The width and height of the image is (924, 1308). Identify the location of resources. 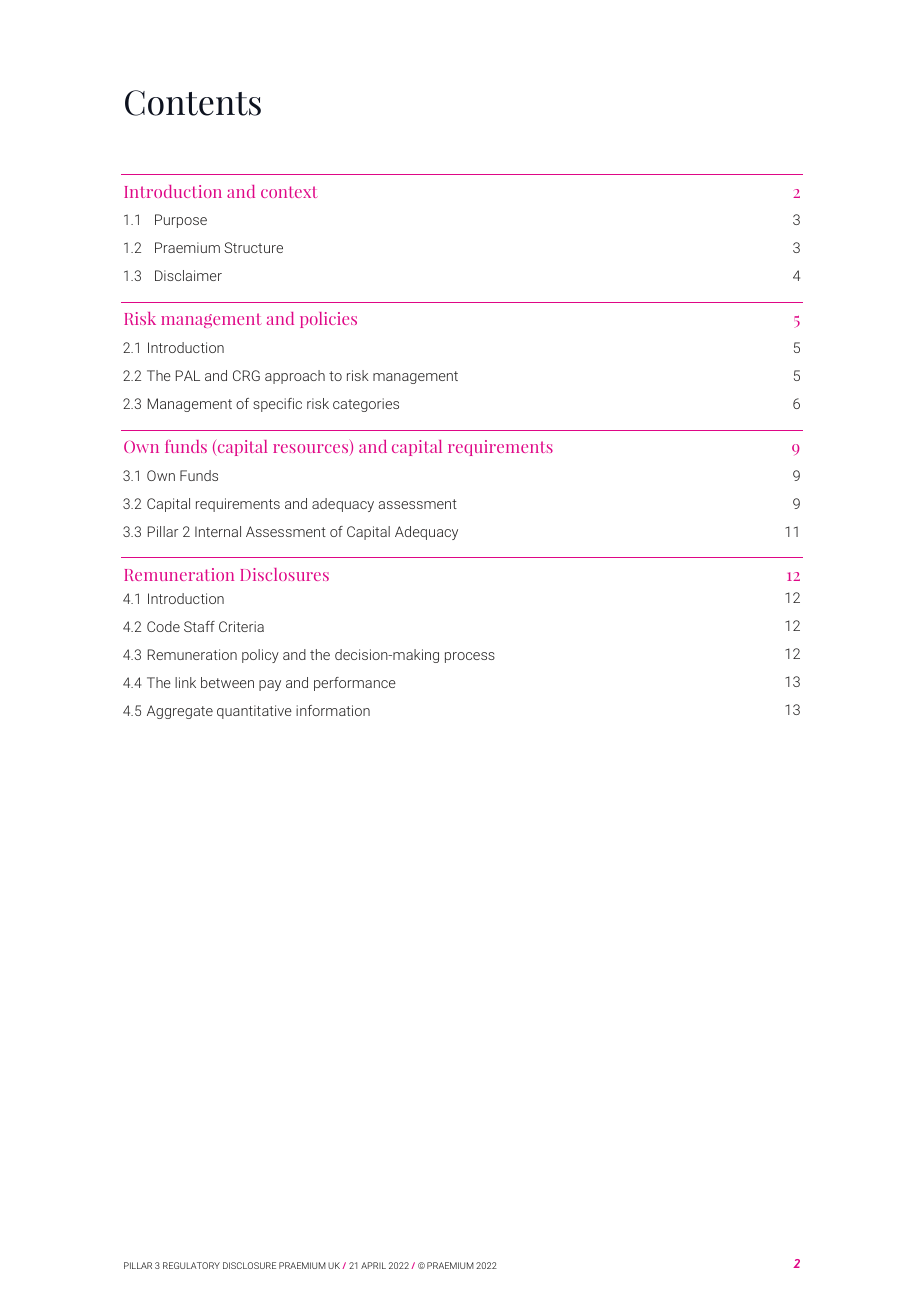
(312, 450).
